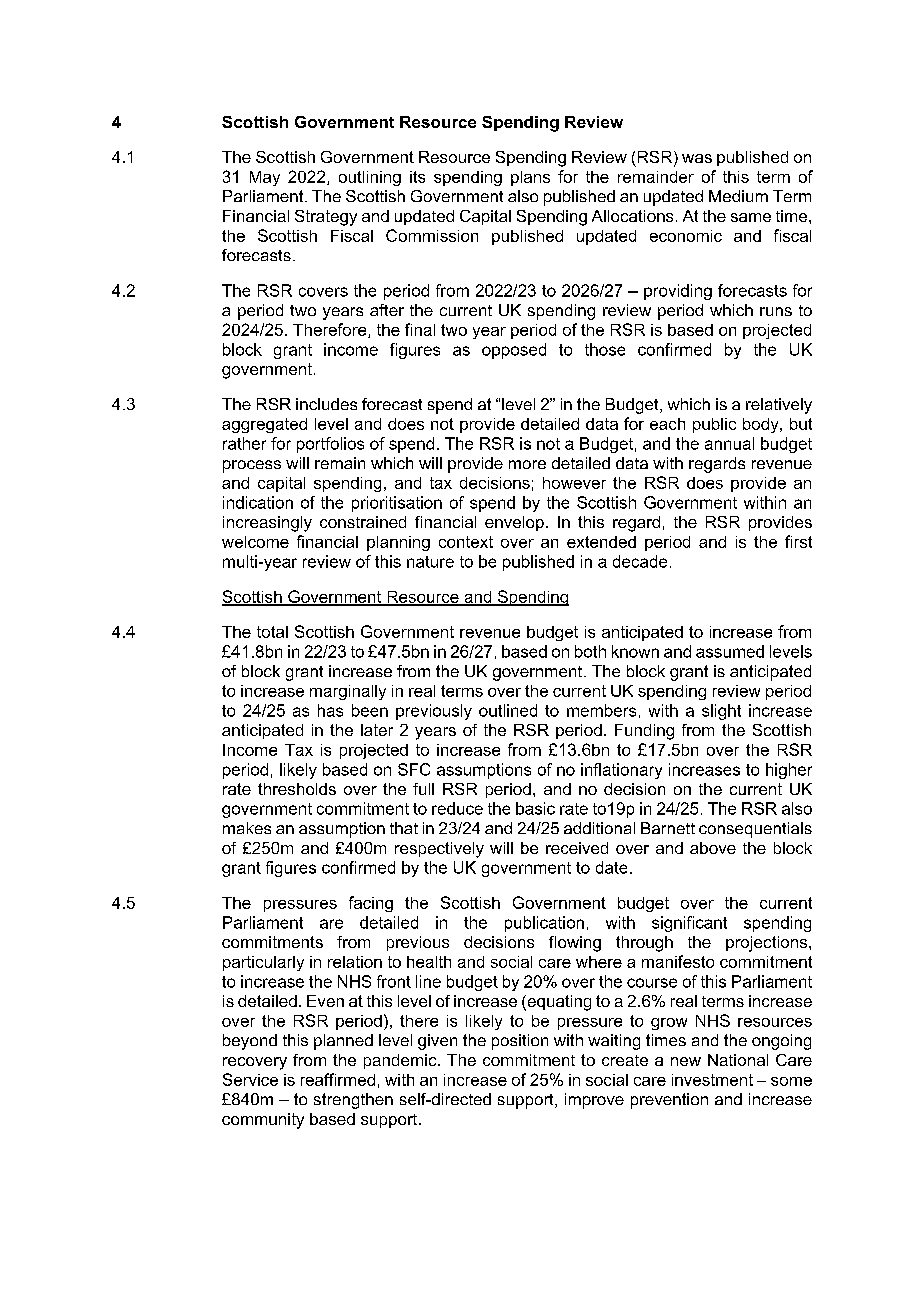 The image size is (924, 1308). I want to click on includes, so click(326, 404).
